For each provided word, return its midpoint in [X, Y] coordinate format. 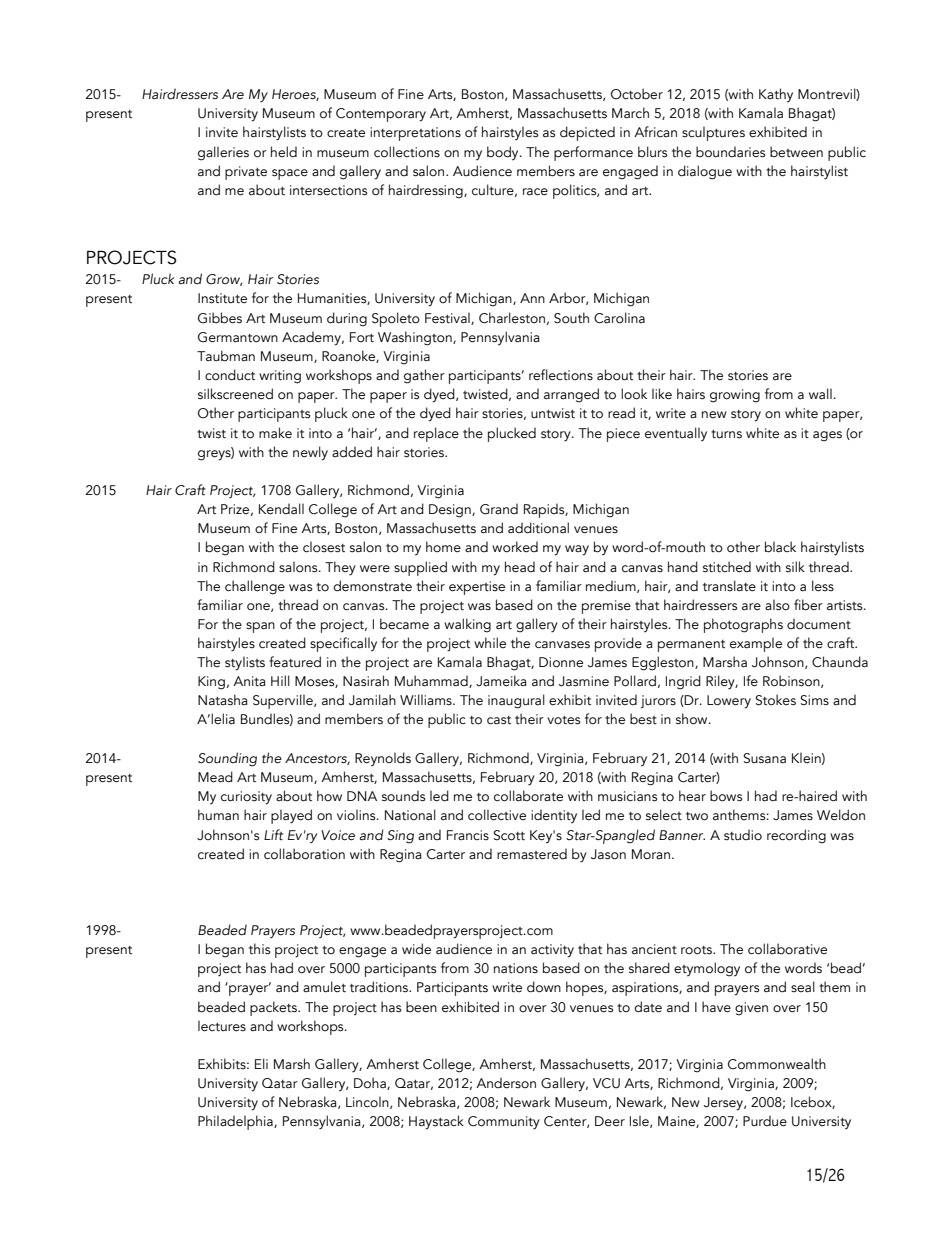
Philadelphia [236, 1122]
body [504, 153]
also [777, 605]
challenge [255, 587]
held [284, 151]
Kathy [776, 95]
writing [280, 377]
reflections [561, 375]
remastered [532, 854]
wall [820, 394]
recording [796, 836]
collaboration [304, 854]
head [520, 567]
